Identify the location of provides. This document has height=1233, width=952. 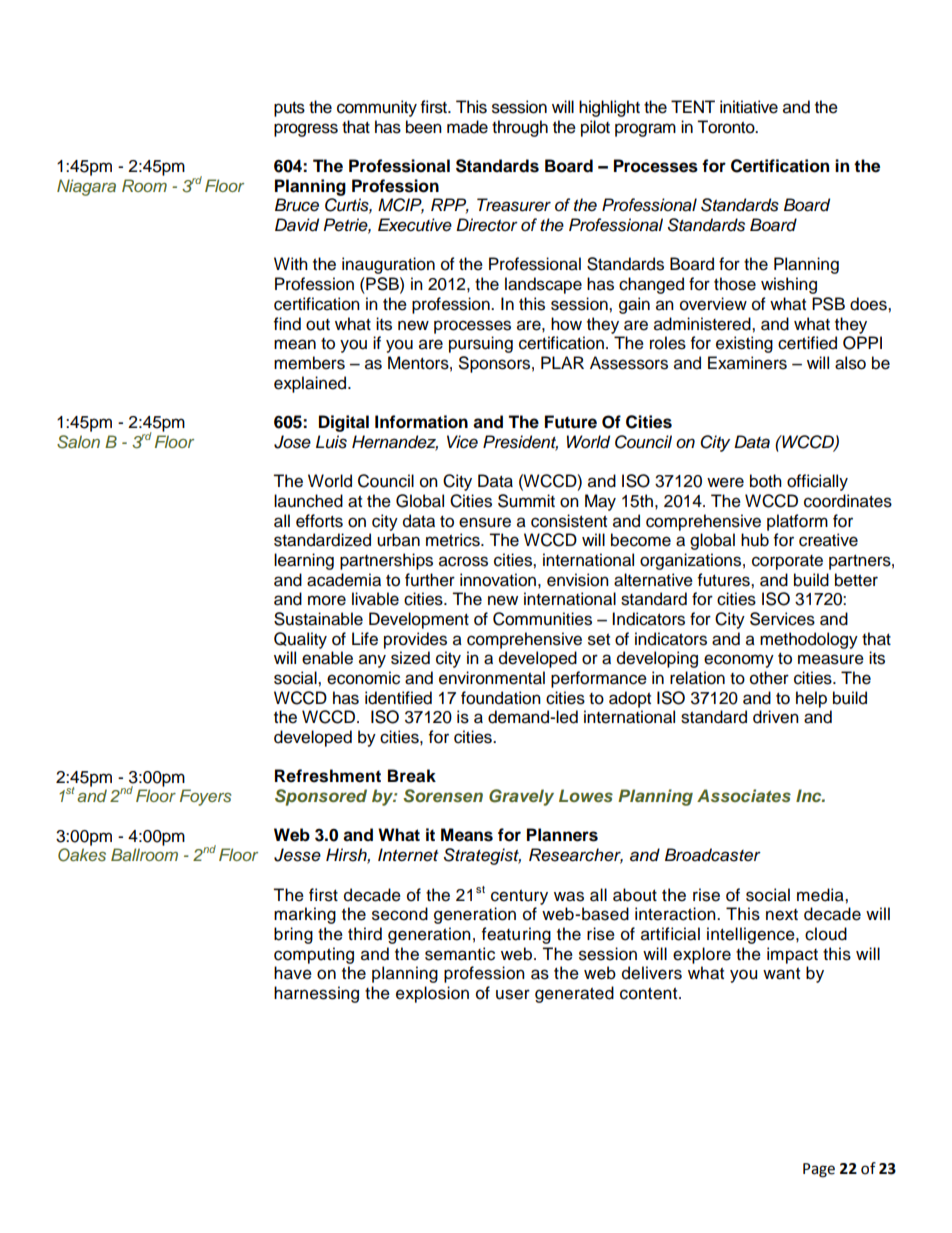
(415, 640).
